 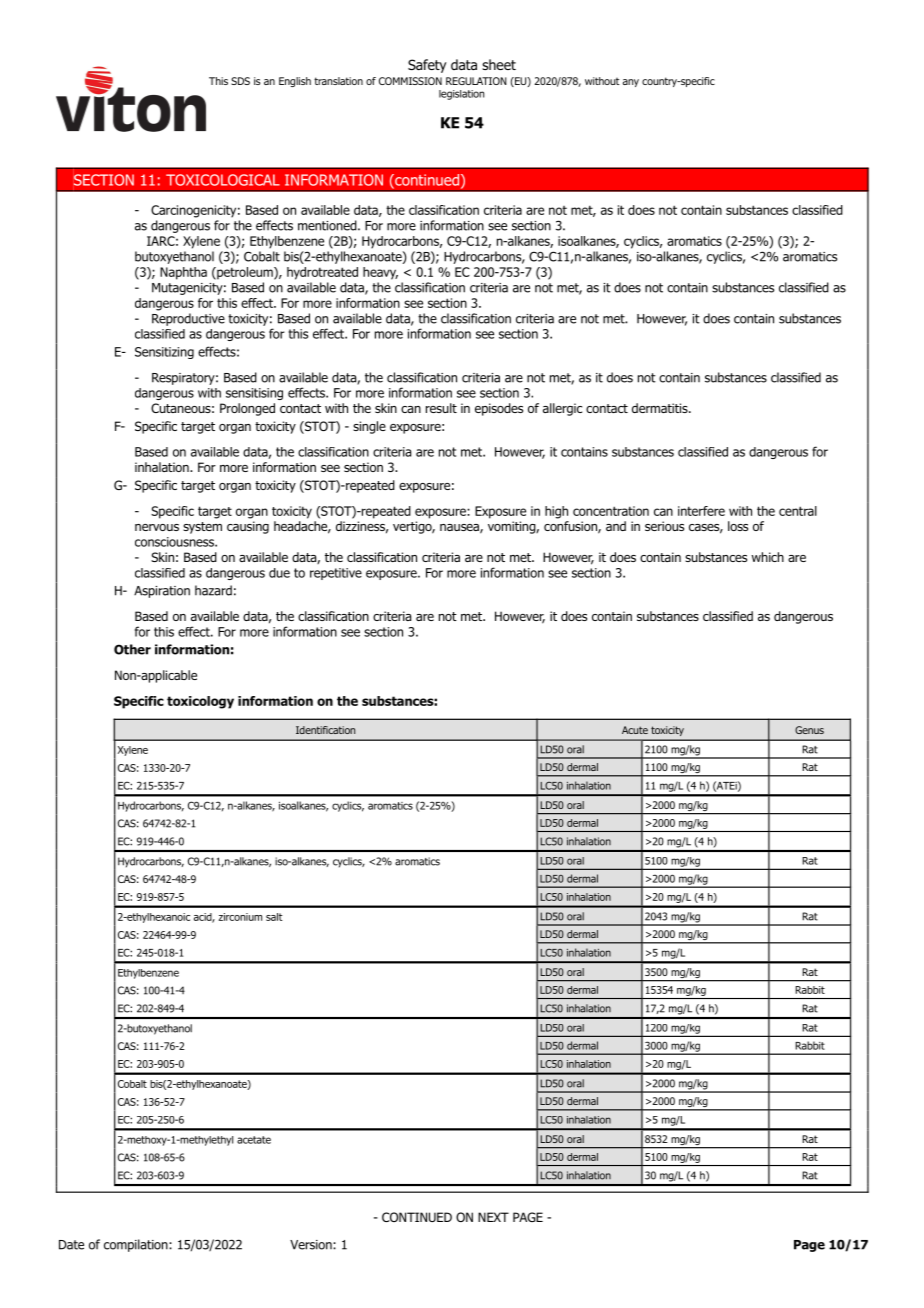 I want to click on interfere, so click(x=701, y=511).
